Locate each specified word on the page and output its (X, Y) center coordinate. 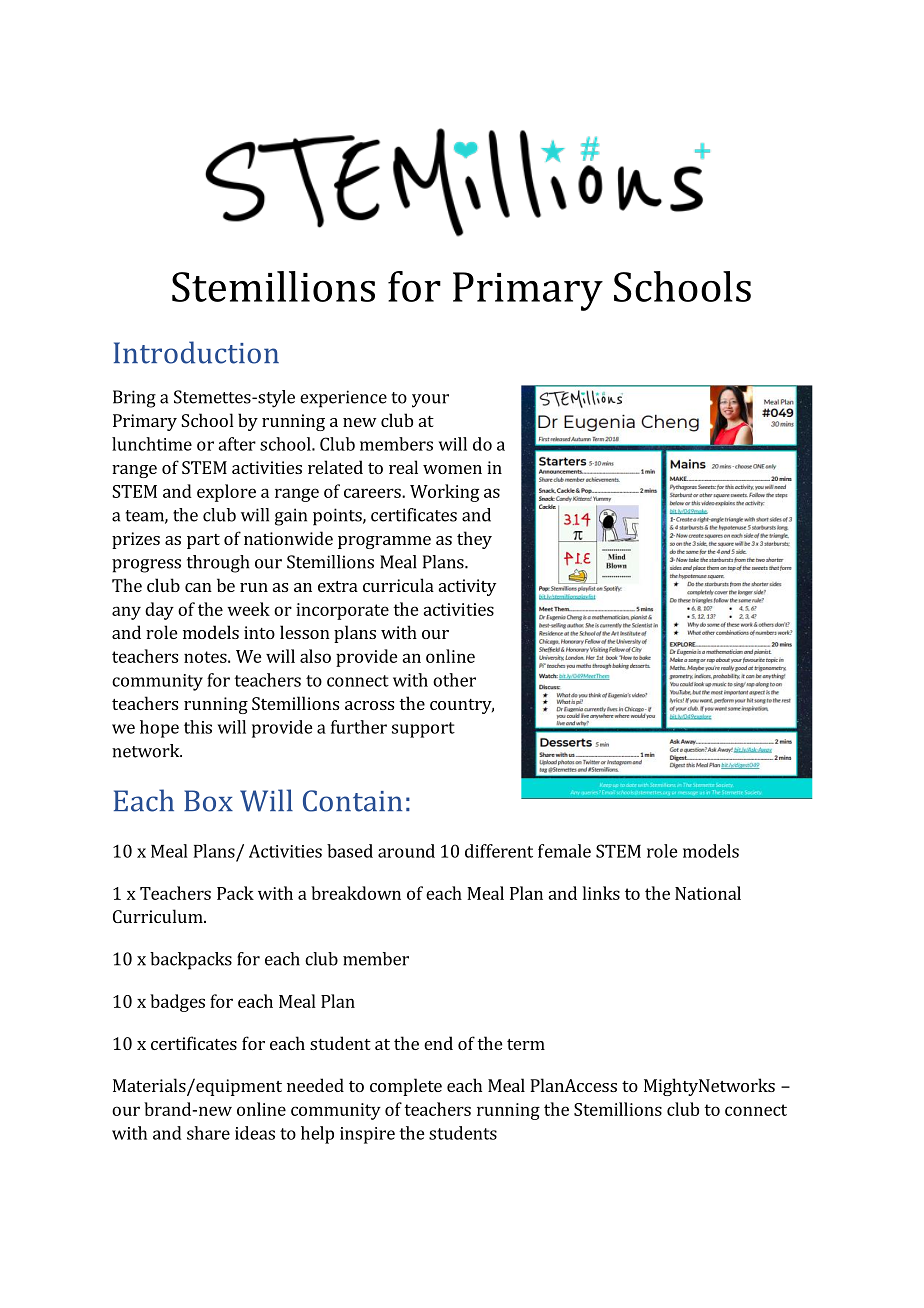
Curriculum (159, 916)
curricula (398, 585)
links (601, 893)
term (526, 1044)
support (423, 730)
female (564, 851)
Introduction (196, 352)
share (208, 1133)
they (474, 540)
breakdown (356, 893)
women (452, 469)
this (198, 727)
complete (406, 1087)
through (218, 564)
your (430, 401)
